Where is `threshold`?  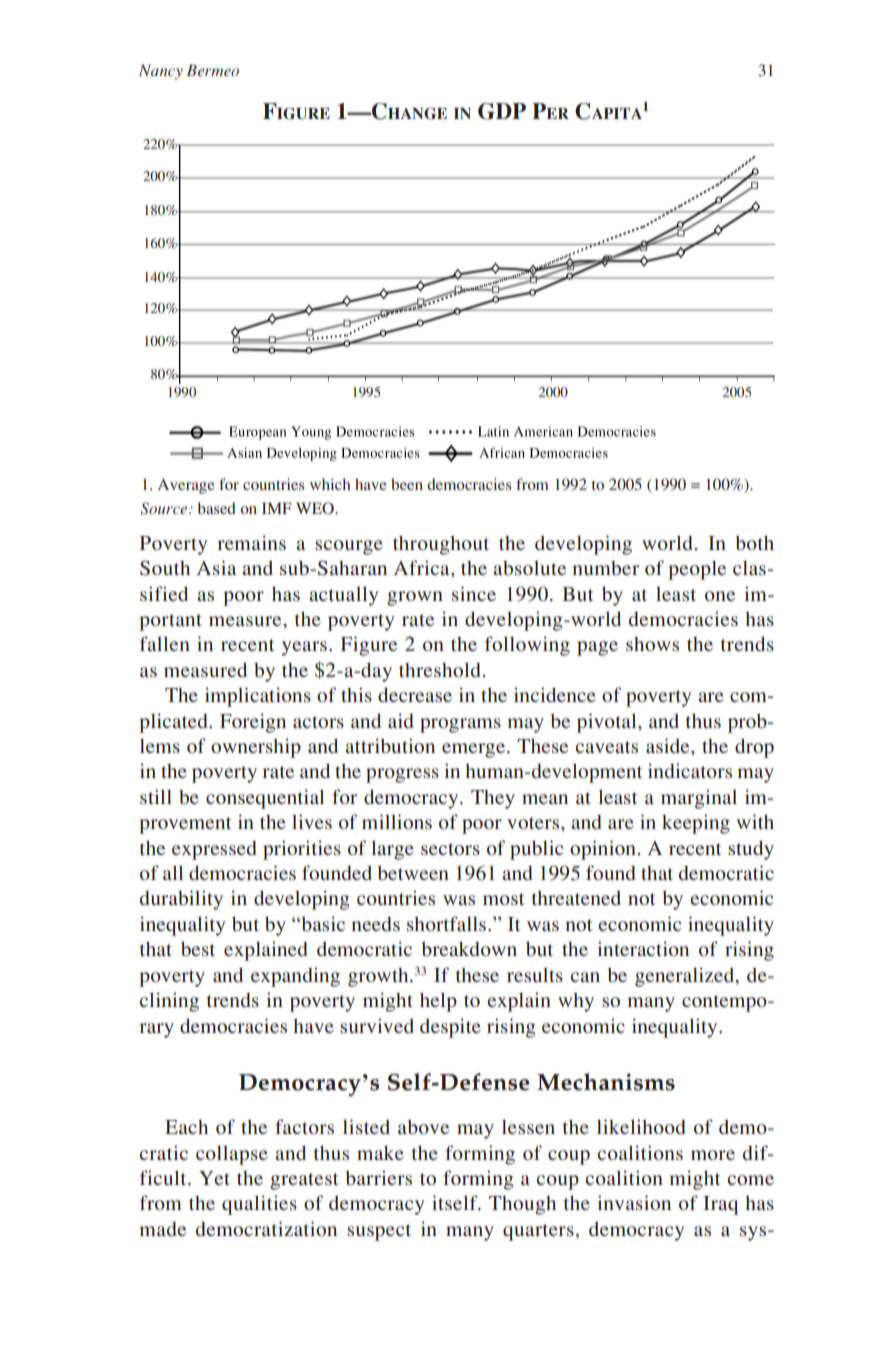 threshold is located at coordinates (440, 669).
